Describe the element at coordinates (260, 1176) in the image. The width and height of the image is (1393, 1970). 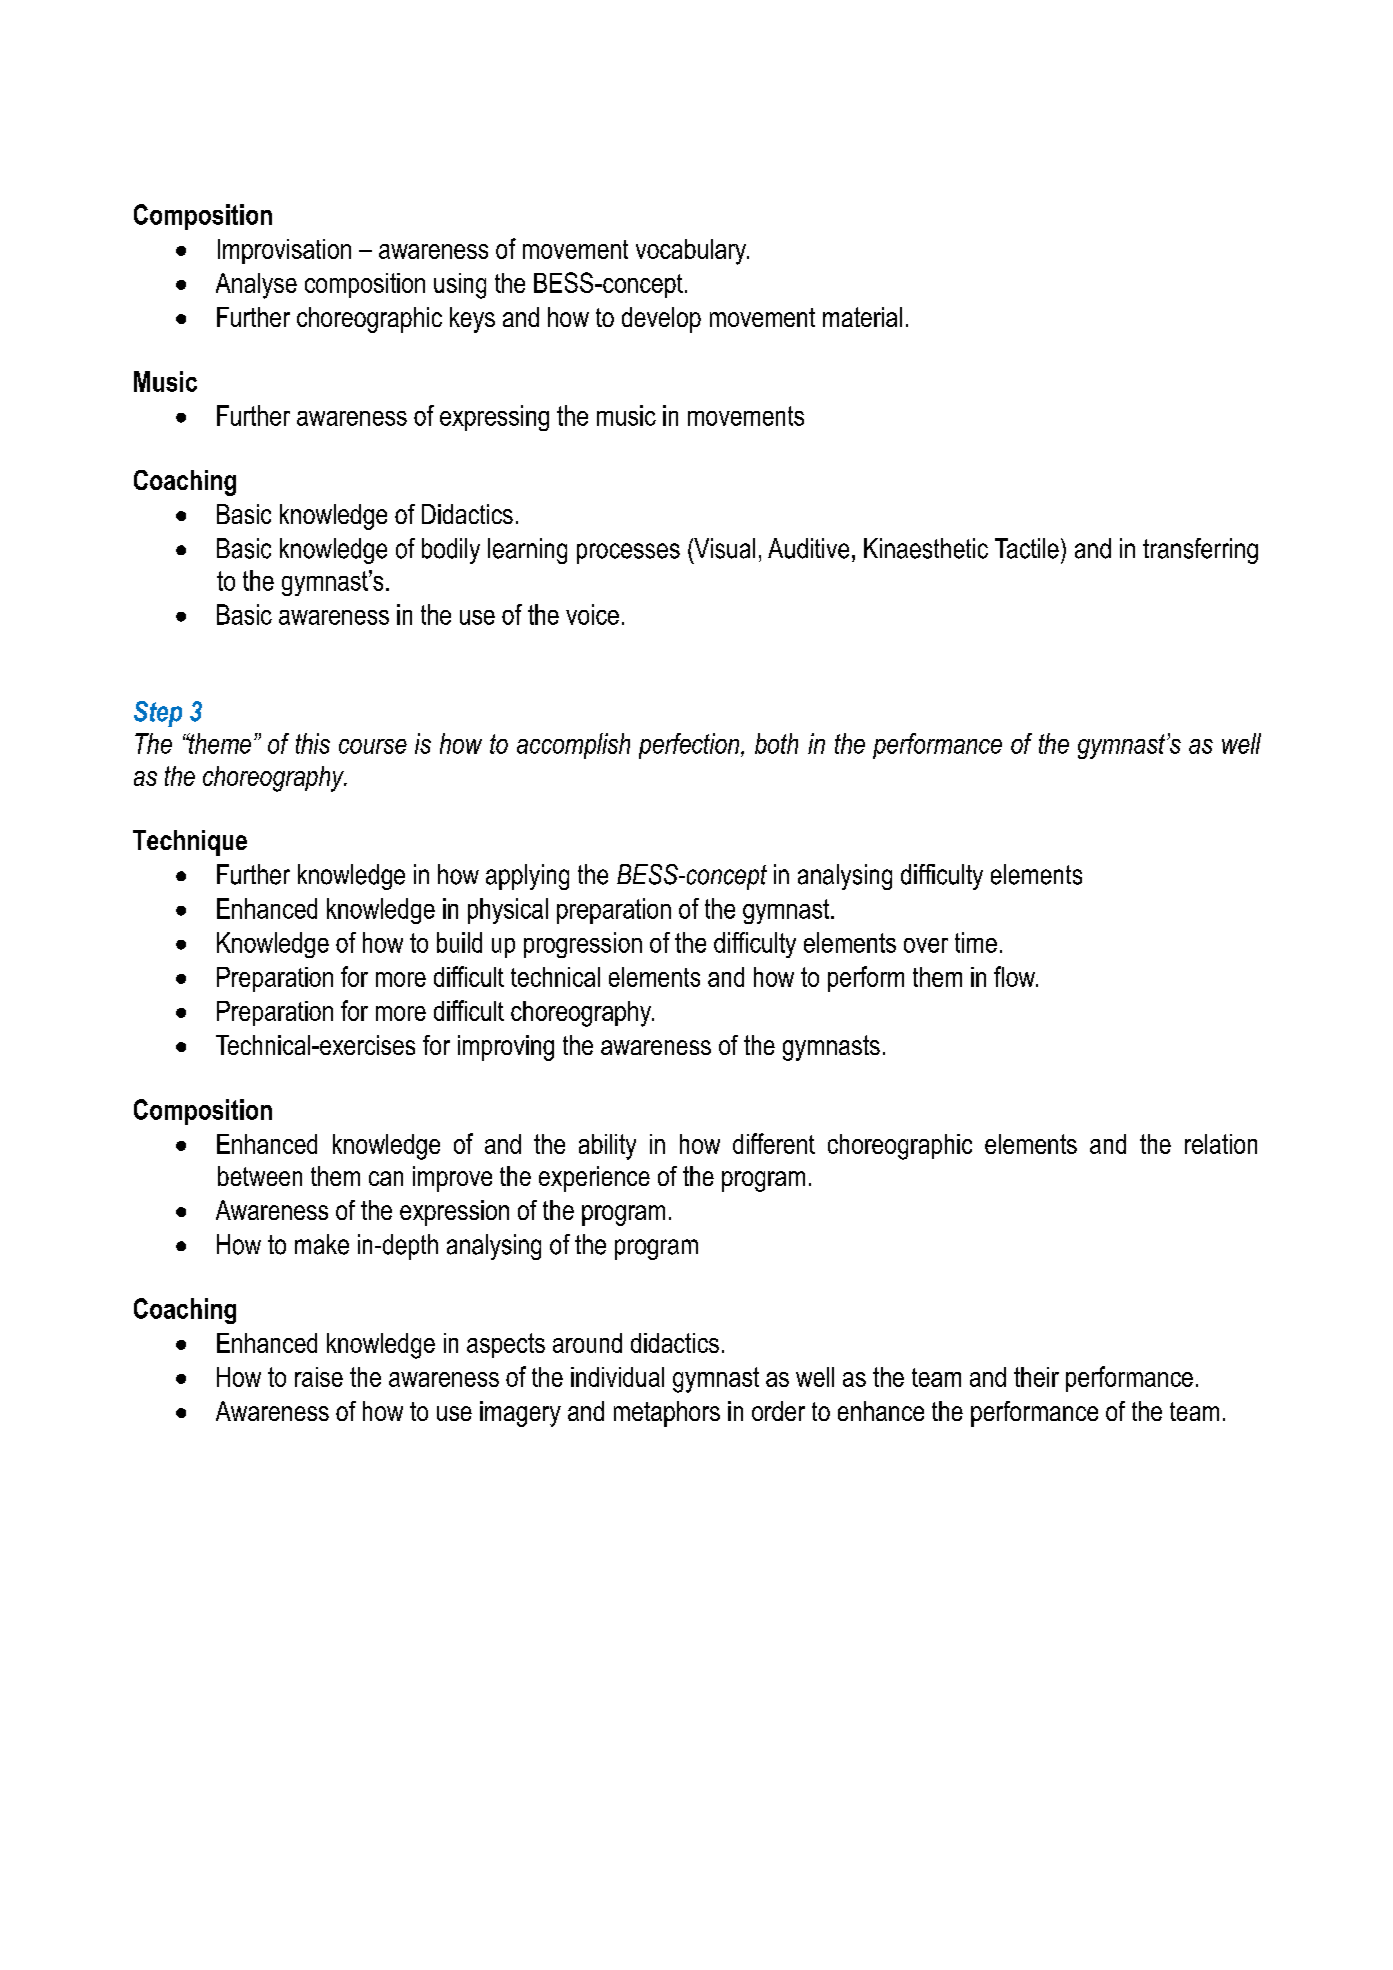
I see `between` at that location.
